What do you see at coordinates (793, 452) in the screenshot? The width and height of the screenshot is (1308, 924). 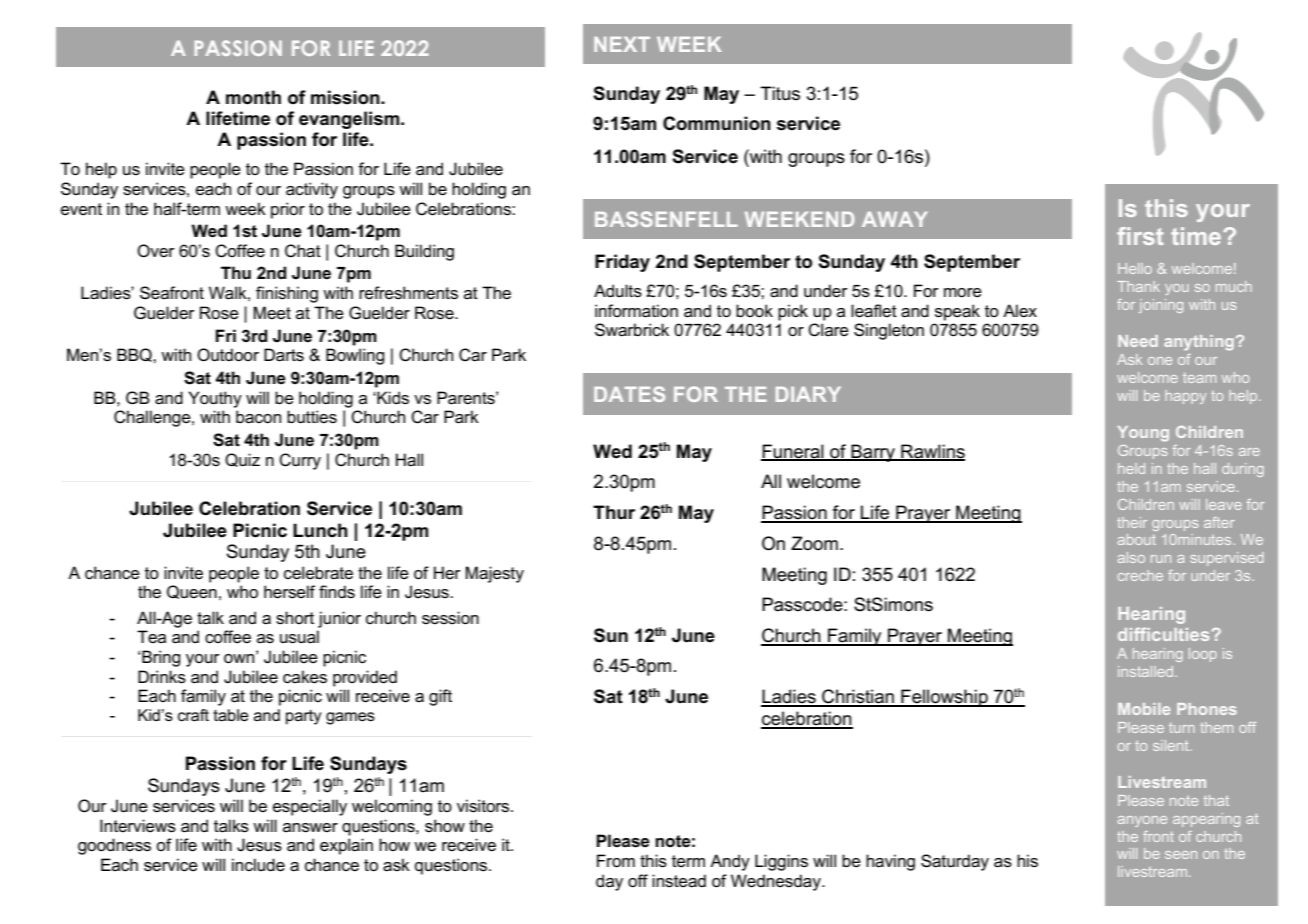 I see `Funeral` at bounding box center [793, 452].
